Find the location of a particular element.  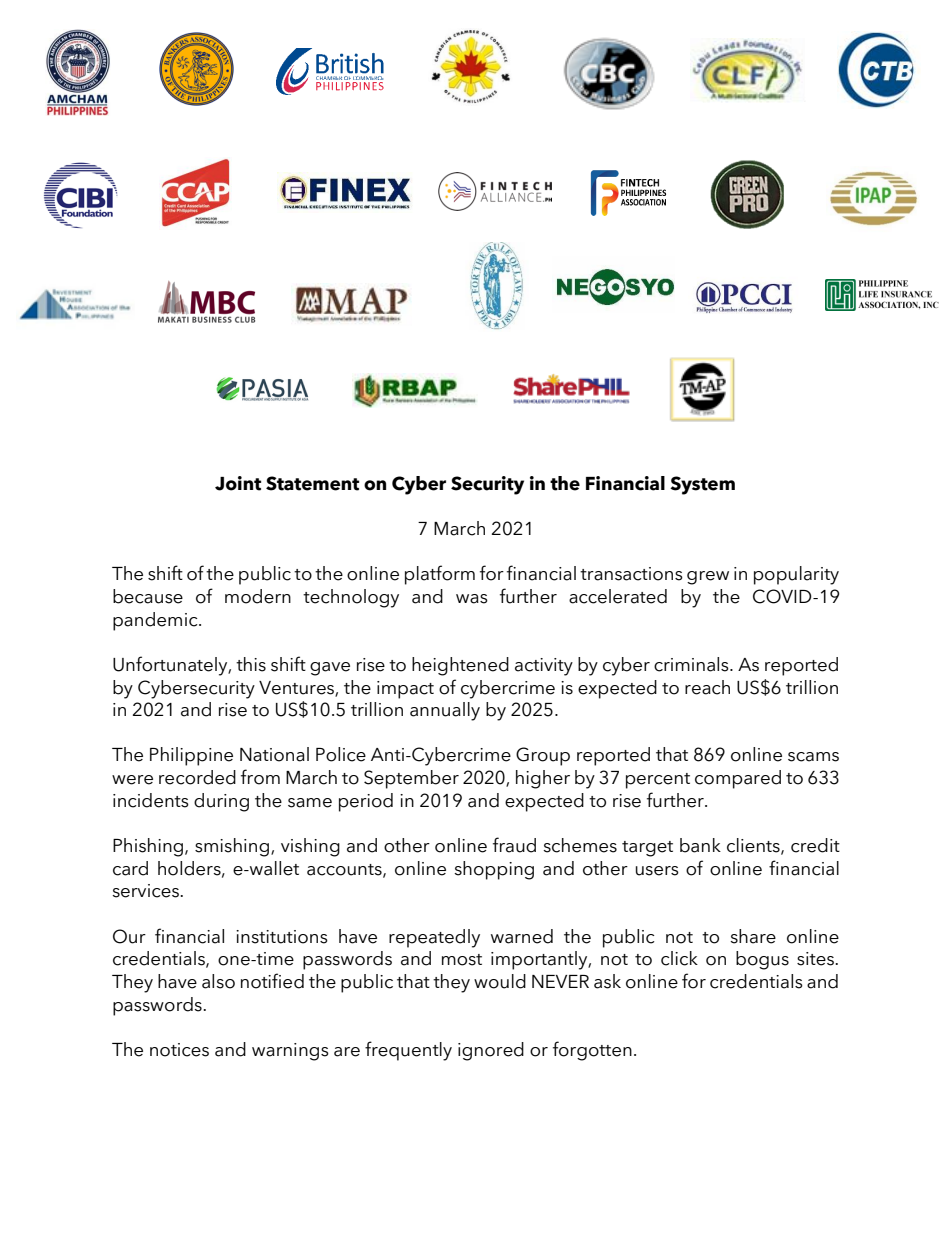

pandemic is located at coordinates (156, 621).
